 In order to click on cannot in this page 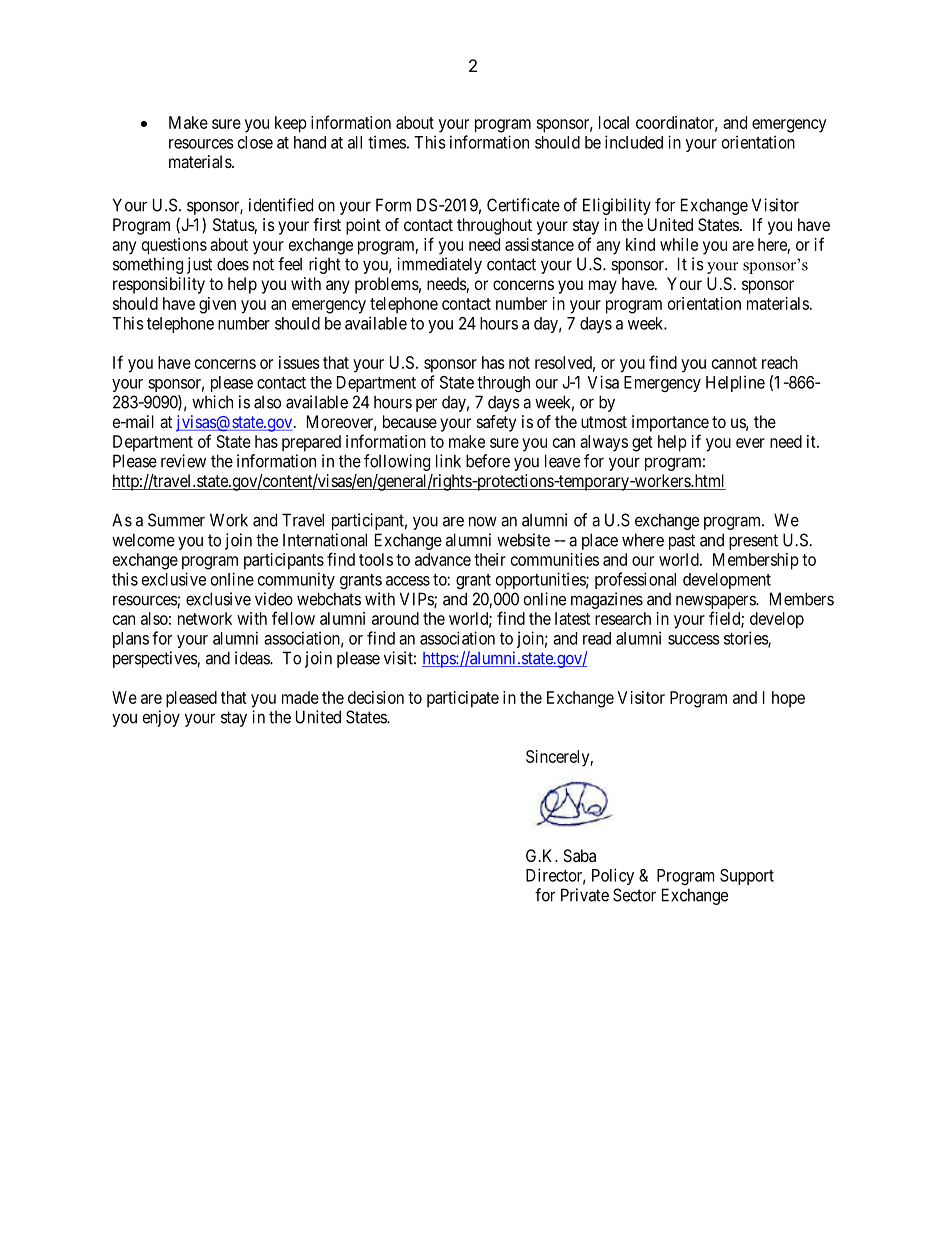, I will do `click(734, 363)`.
